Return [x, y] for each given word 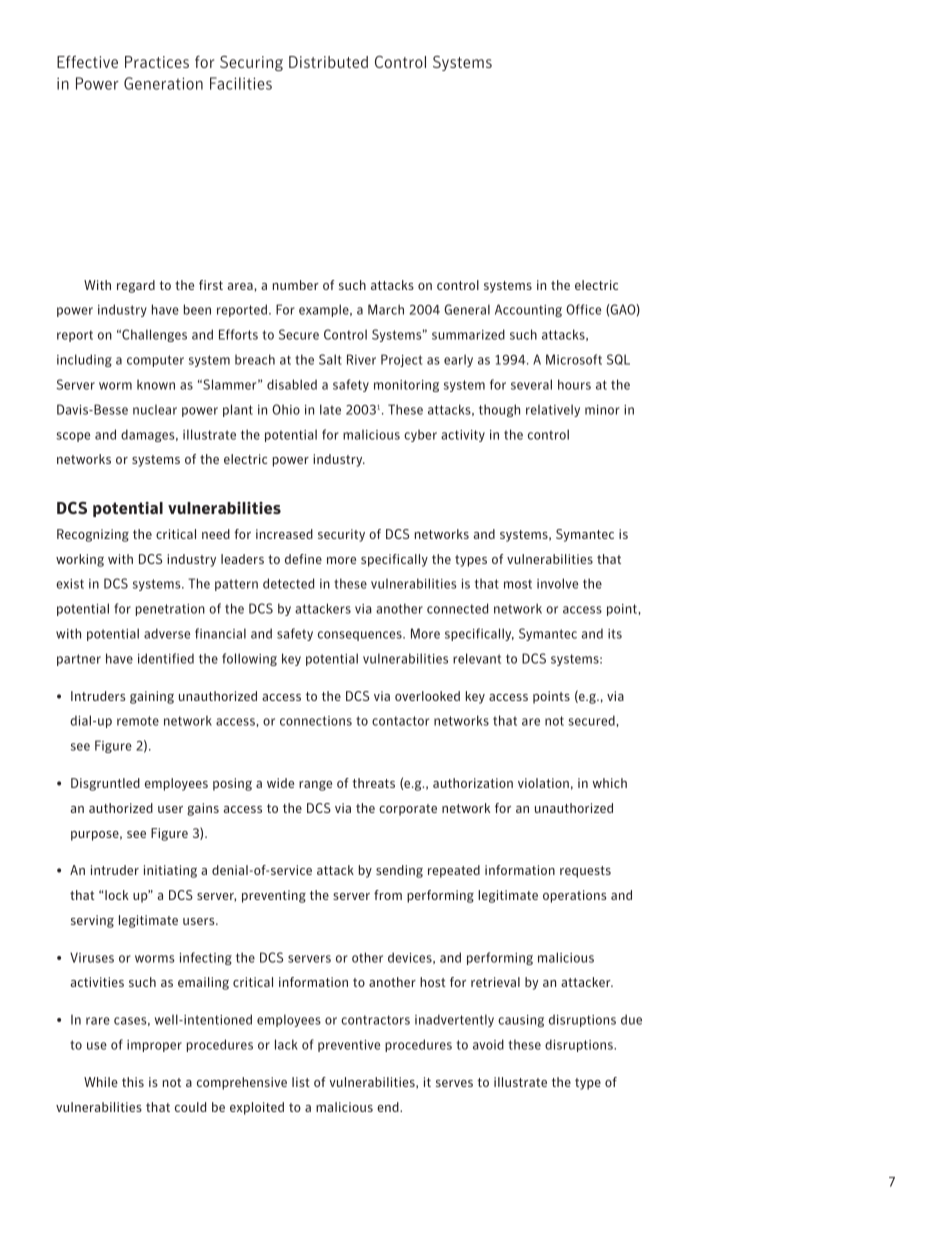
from [388, 895]
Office [583, 309]
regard [136, 286]
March [386, 309]
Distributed [328, 62]
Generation [163, 83]
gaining [152, 697]
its [615, 634]
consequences [361, 636]
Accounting [528, 310]
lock [116, 895]
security [341, 535]
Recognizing [93, 535]
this [133, 1082]
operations [574, 896]
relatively [553, 410]
